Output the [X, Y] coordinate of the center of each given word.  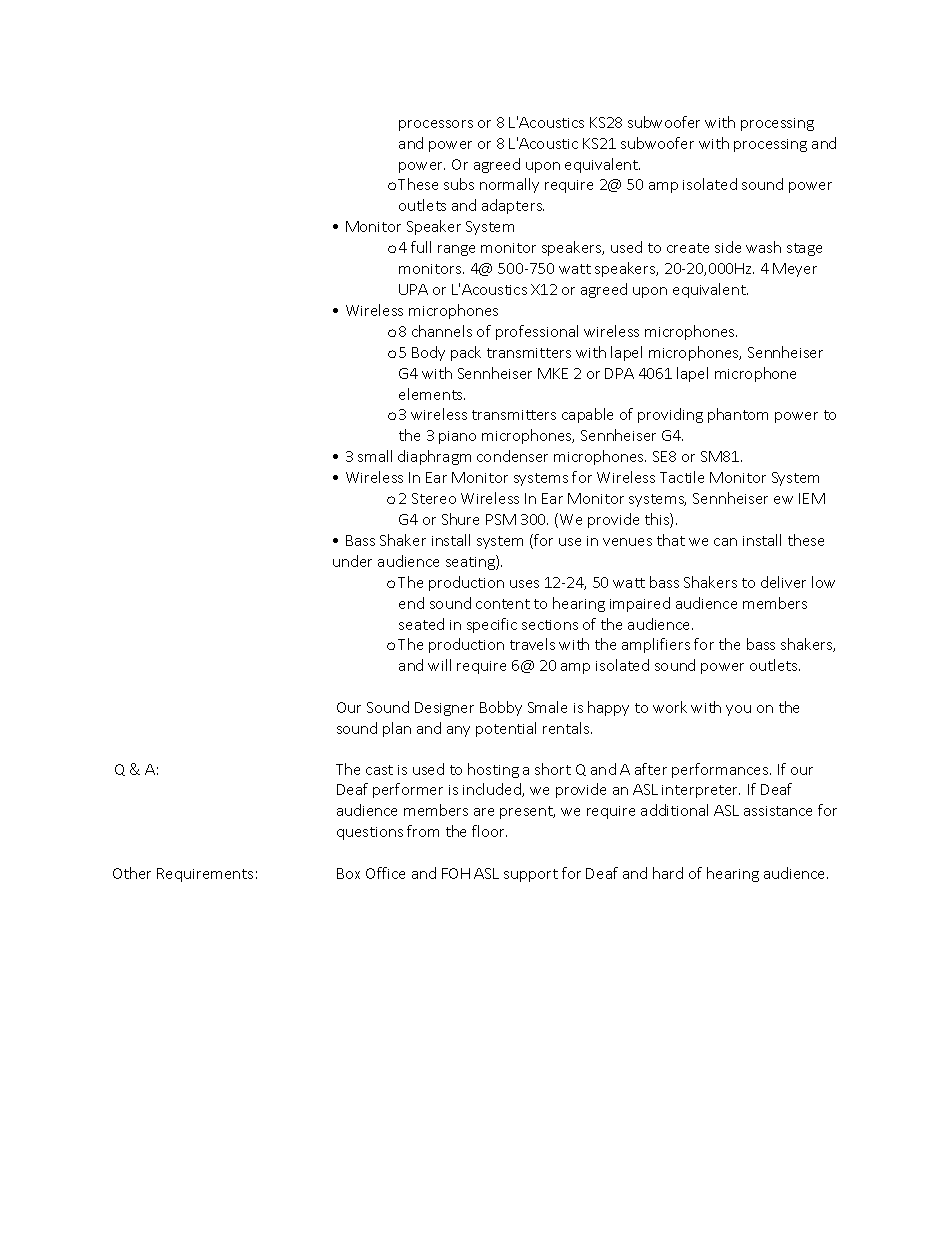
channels [442, 331]
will [439, 665]
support [531, 875]
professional [537, 332]
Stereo [434, 498]
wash [763, 247]
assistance [778, 811]
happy [608, 708]
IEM [812, 498]
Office [385, 873]
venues [627, 542]
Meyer [795, 270]
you [738, 710]
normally [509, 185]
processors [436, 125]
